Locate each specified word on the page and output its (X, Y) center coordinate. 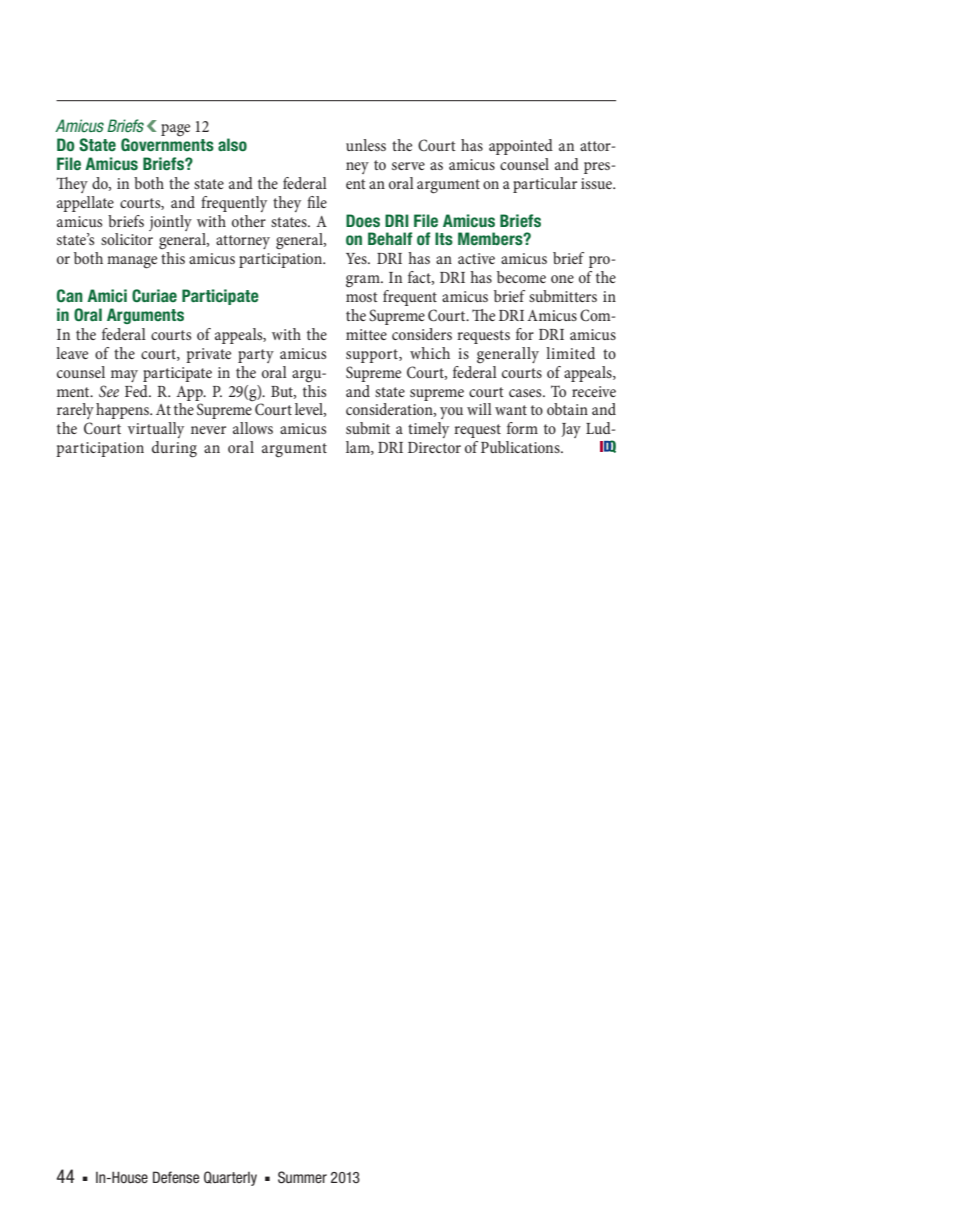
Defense (176, 1177)
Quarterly (230, 1178)
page (175, 130)
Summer (302, 1177)
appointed (521, 147)
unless (366, 145)
